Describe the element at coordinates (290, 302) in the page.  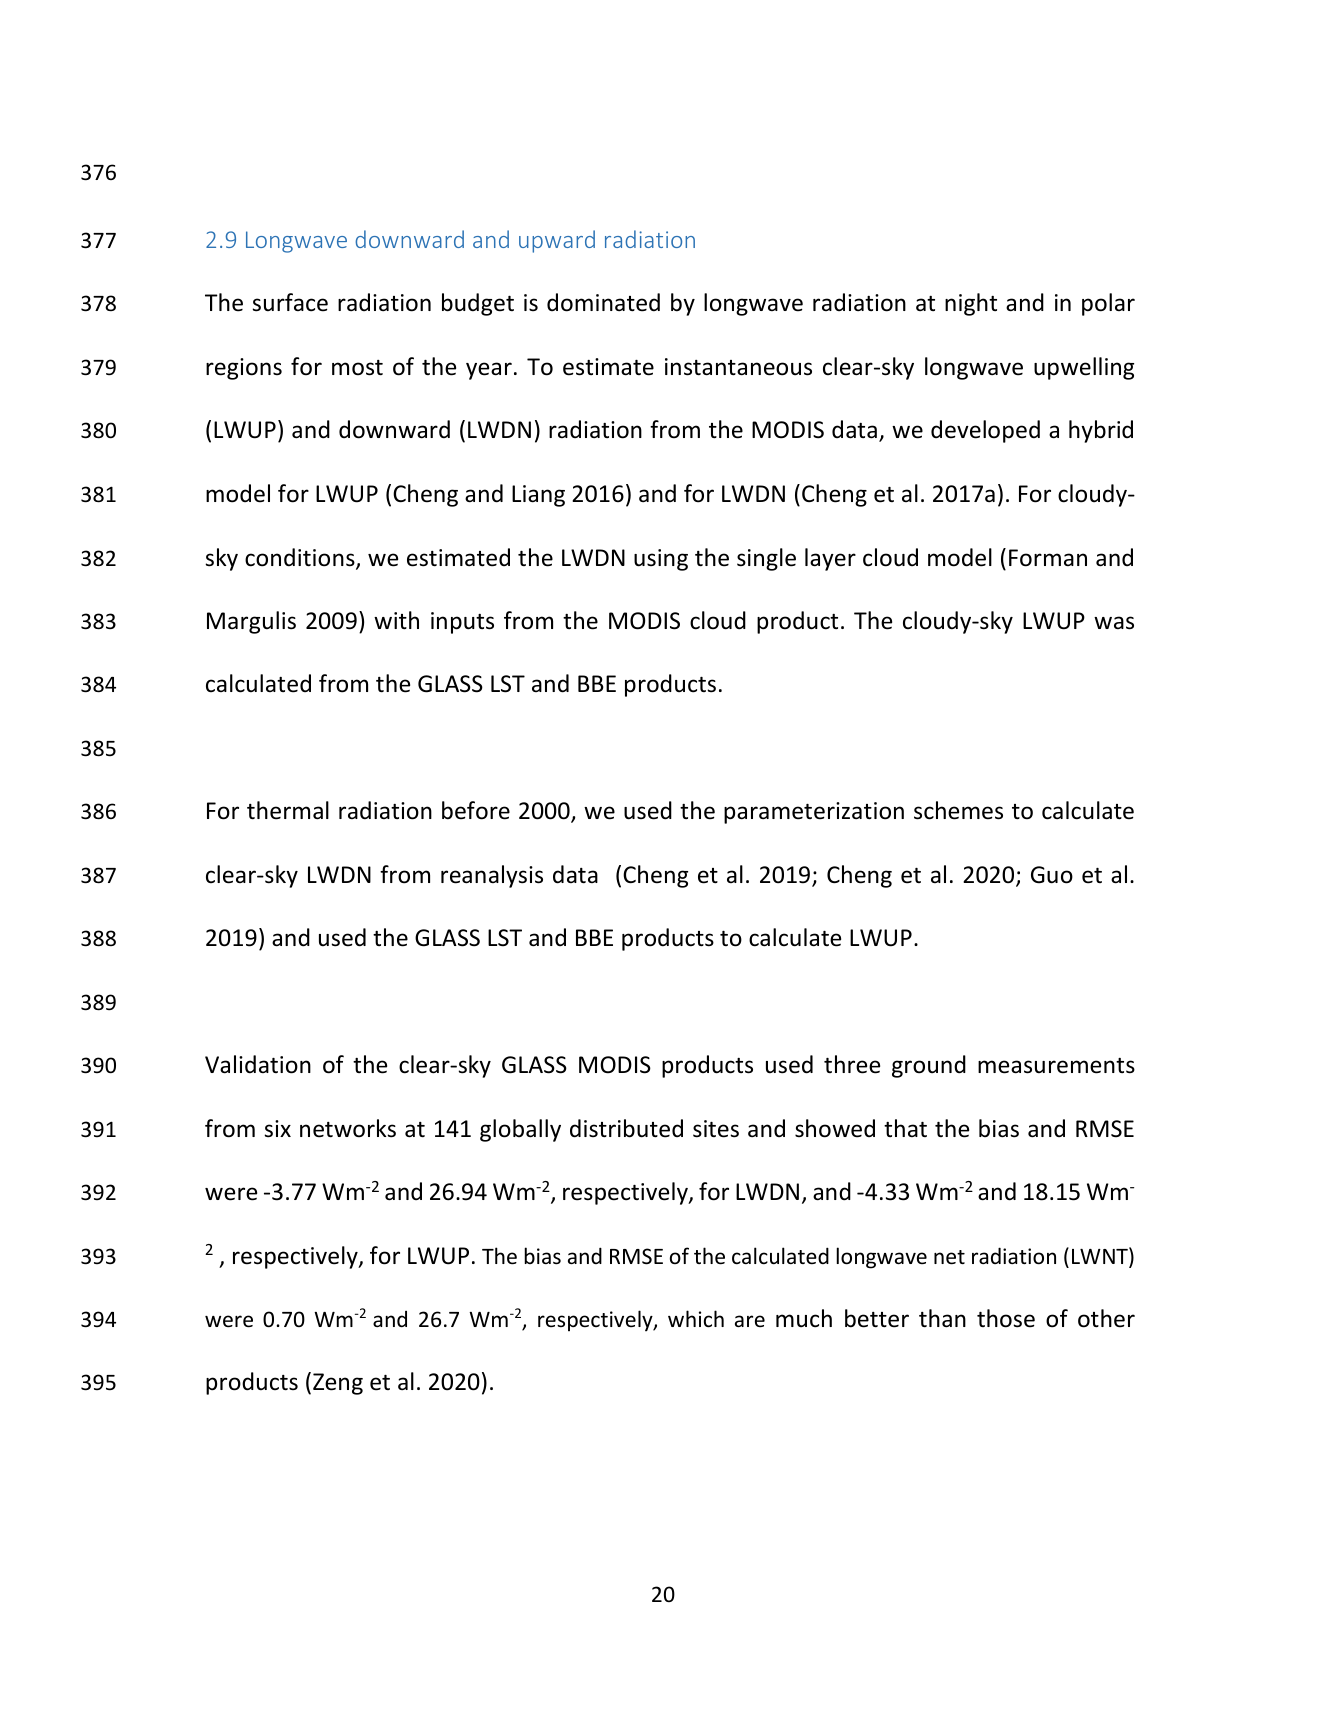
I see `surface` at that location.
